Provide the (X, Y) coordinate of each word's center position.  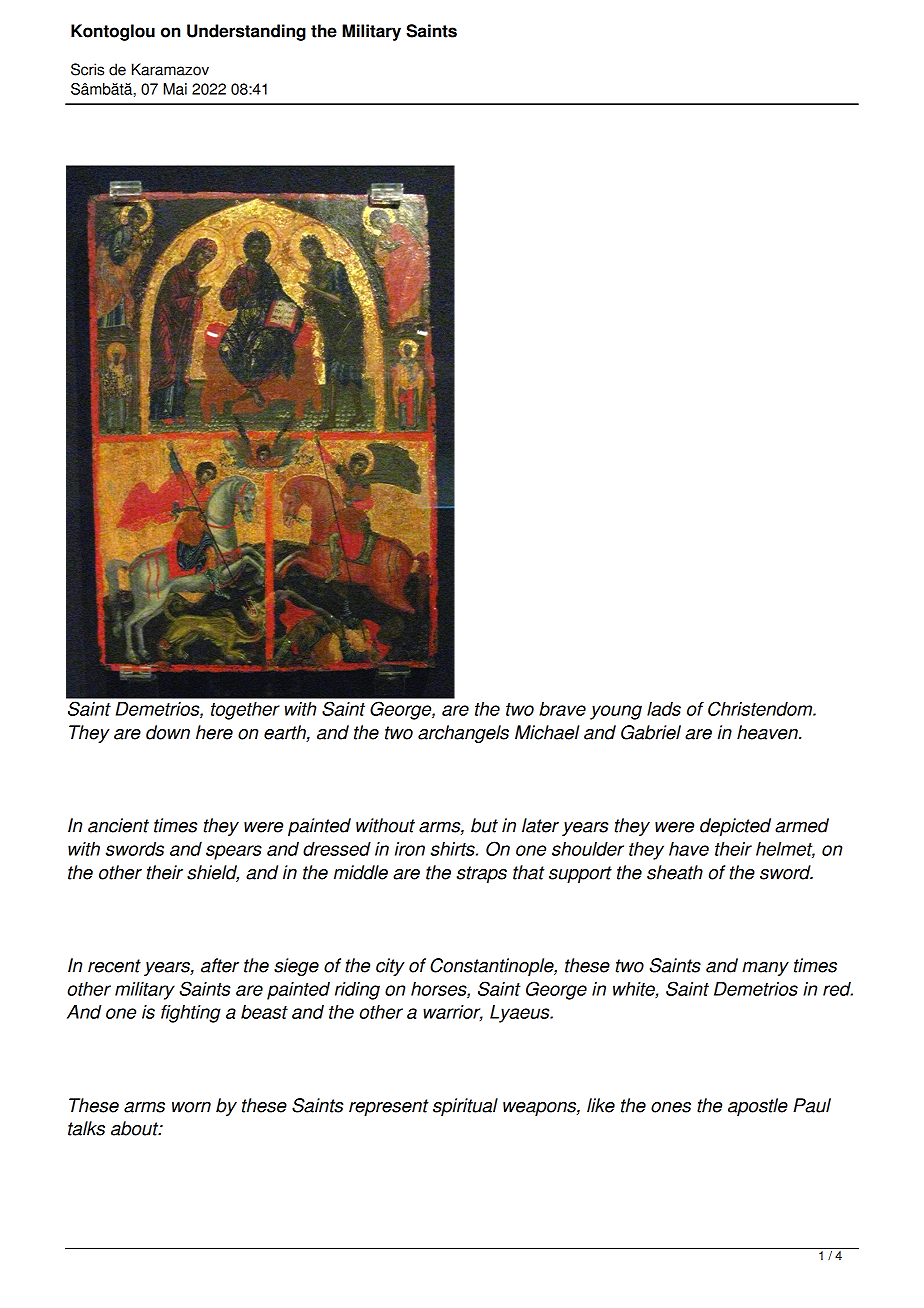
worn (191, 1107)
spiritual (465, 1107)
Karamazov (170, 69)
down (168, 732)
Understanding (246, 32)
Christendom (761, 708)
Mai (175, 89)
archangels (463, 734)
